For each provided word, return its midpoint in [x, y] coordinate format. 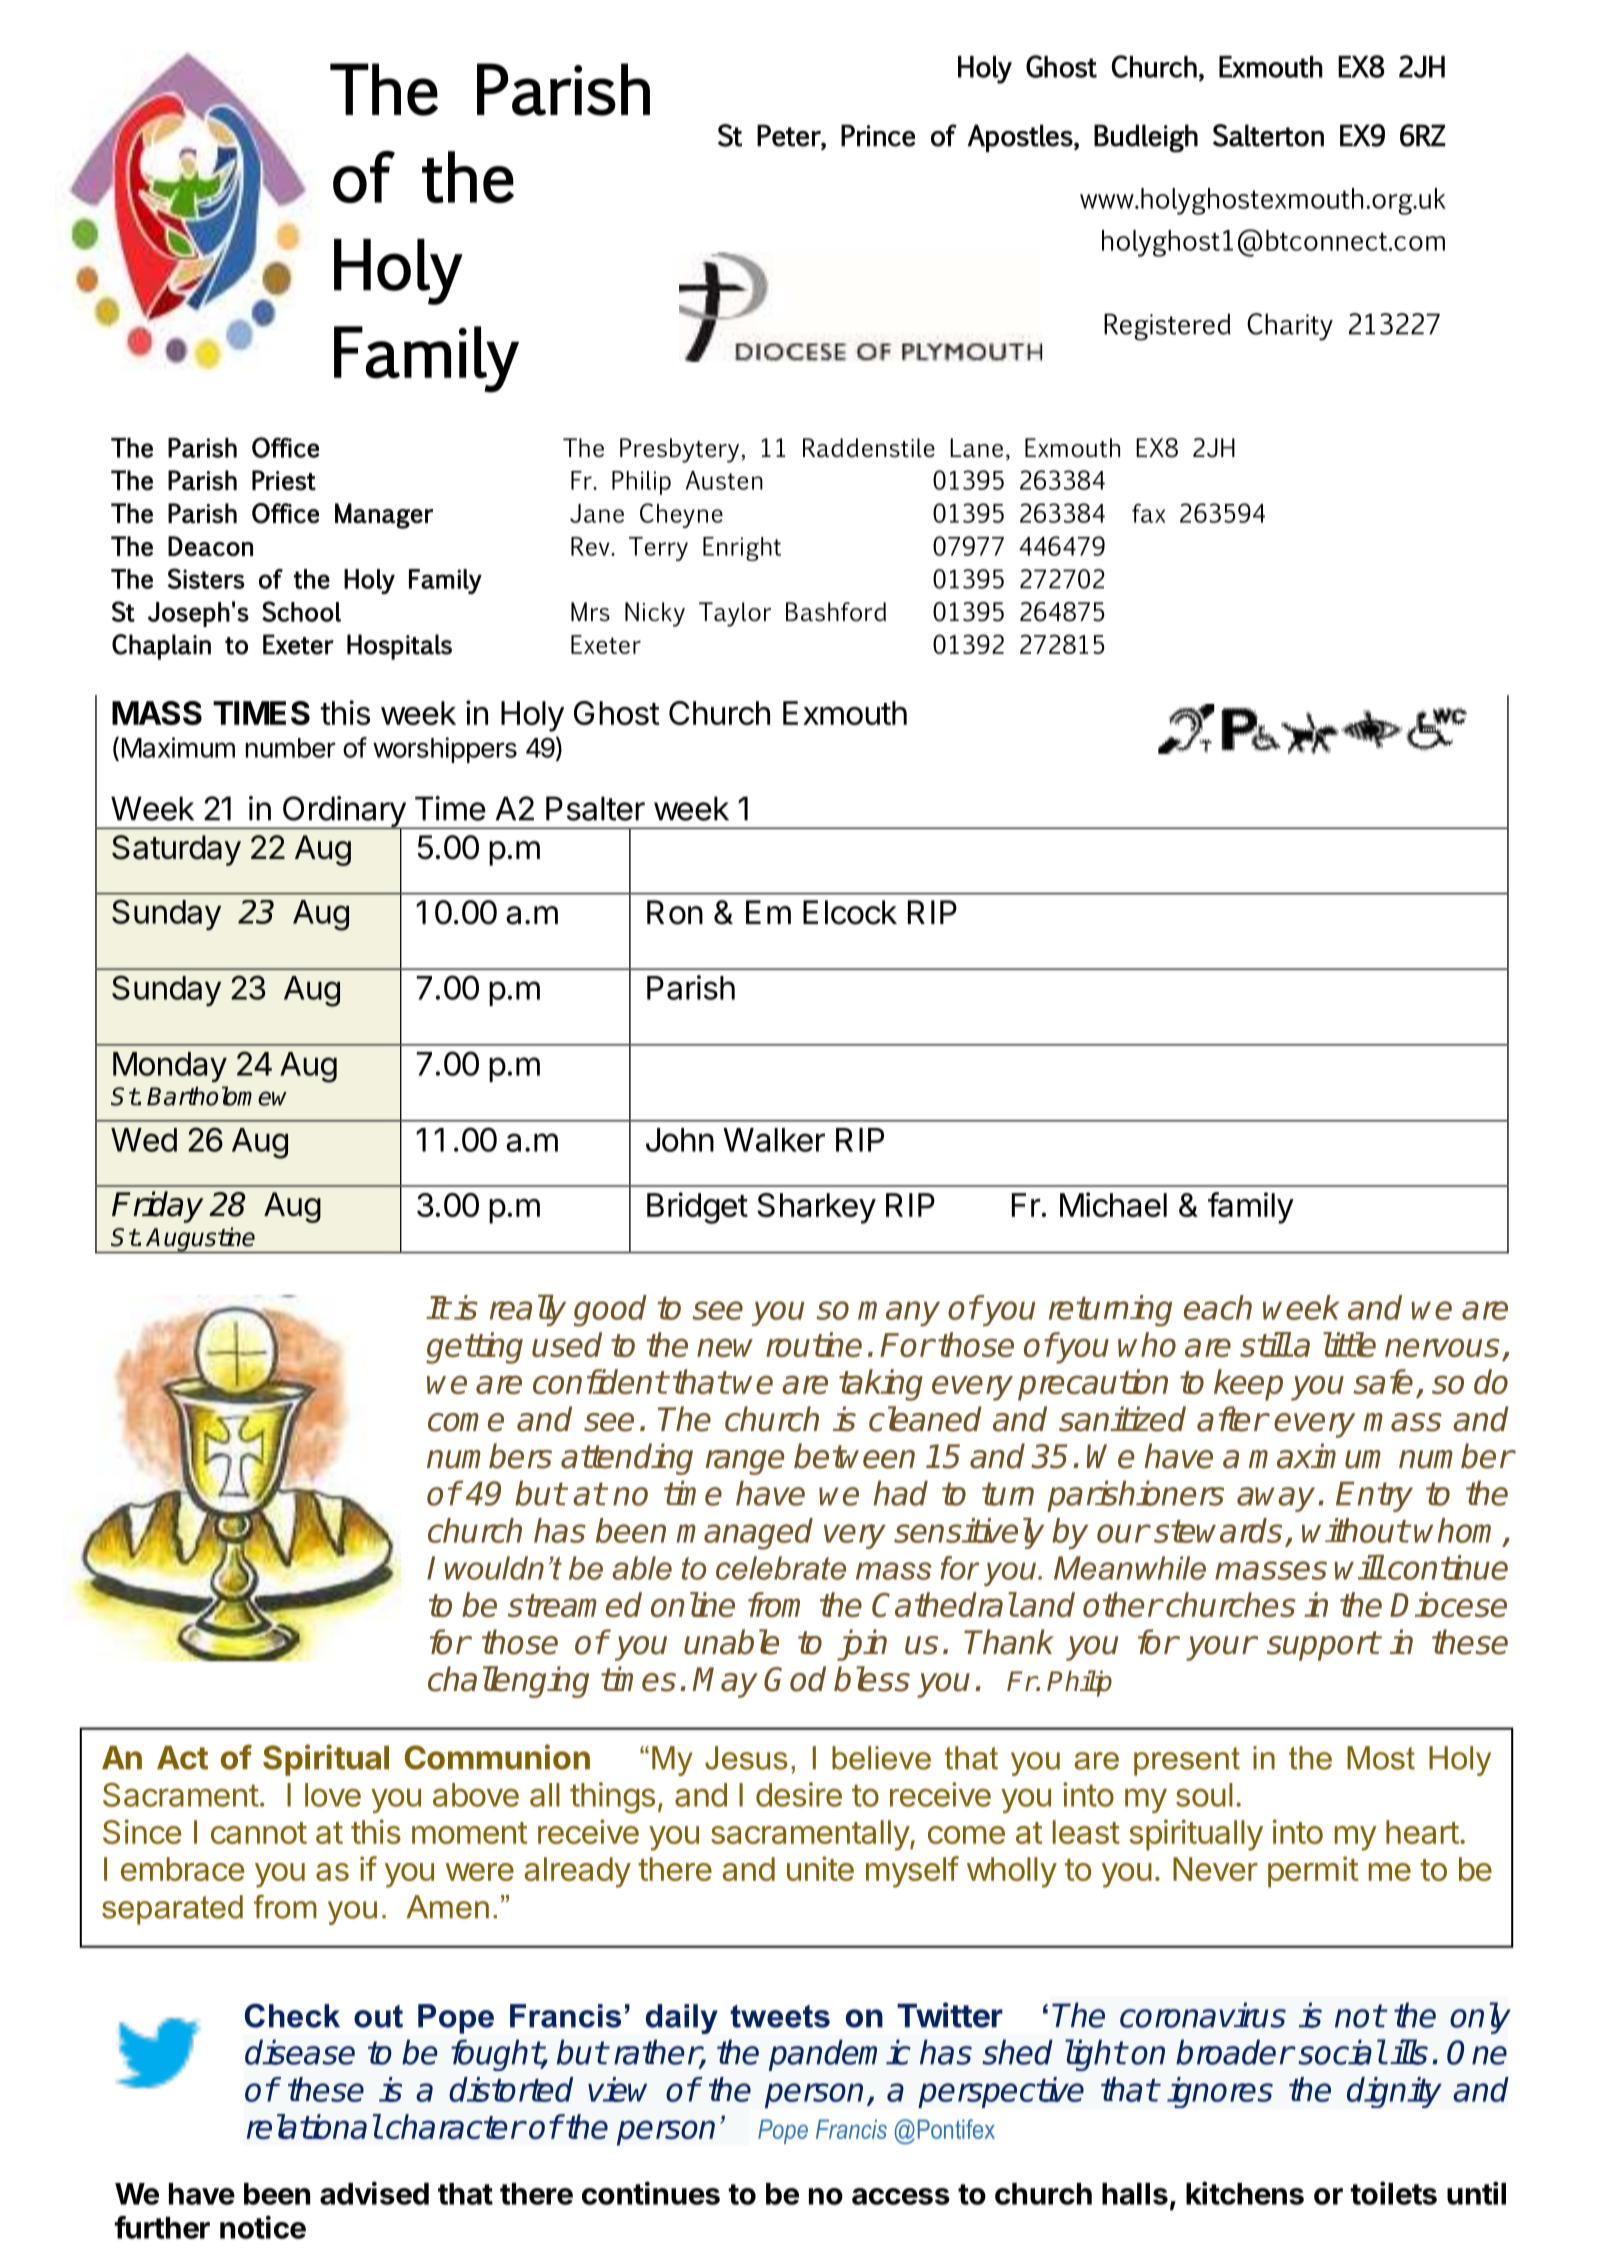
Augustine [201, 1240]
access [901, 2196]
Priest [284, 480]
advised [374, 2193]
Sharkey [816, 1208]
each [1218, 1307]
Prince [878, 135]
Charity [1290, 327]
